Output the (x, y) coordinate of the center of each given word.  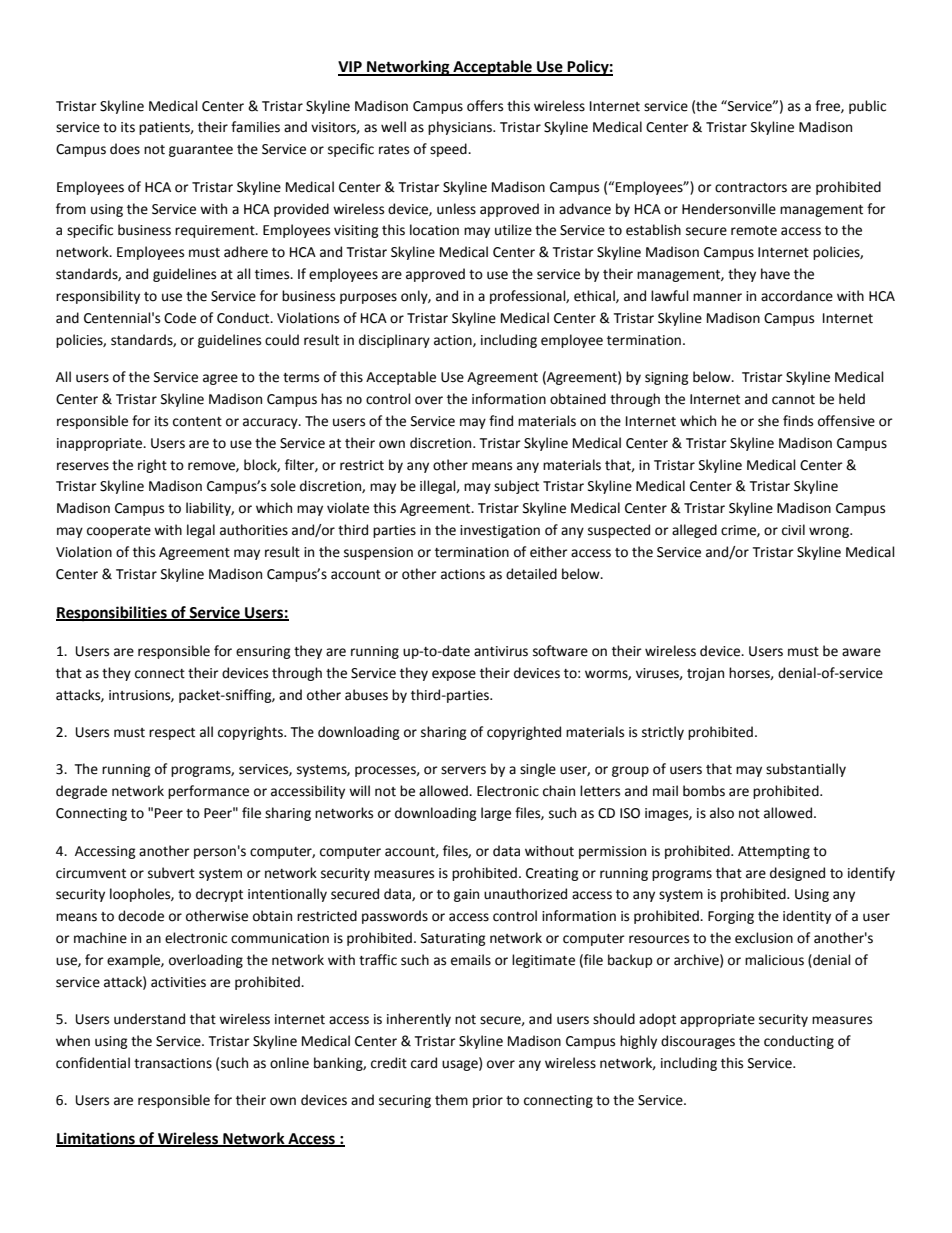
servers (463, 770)
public (867, 107)
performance (208, 792)
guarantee (201, 151)
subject (516, 487)
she (768, 421)
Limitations (96, 1139)
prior (488, 1101)
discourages (698, 1042)
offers (485, 106)
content (197, 422)
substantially (806, 770)
